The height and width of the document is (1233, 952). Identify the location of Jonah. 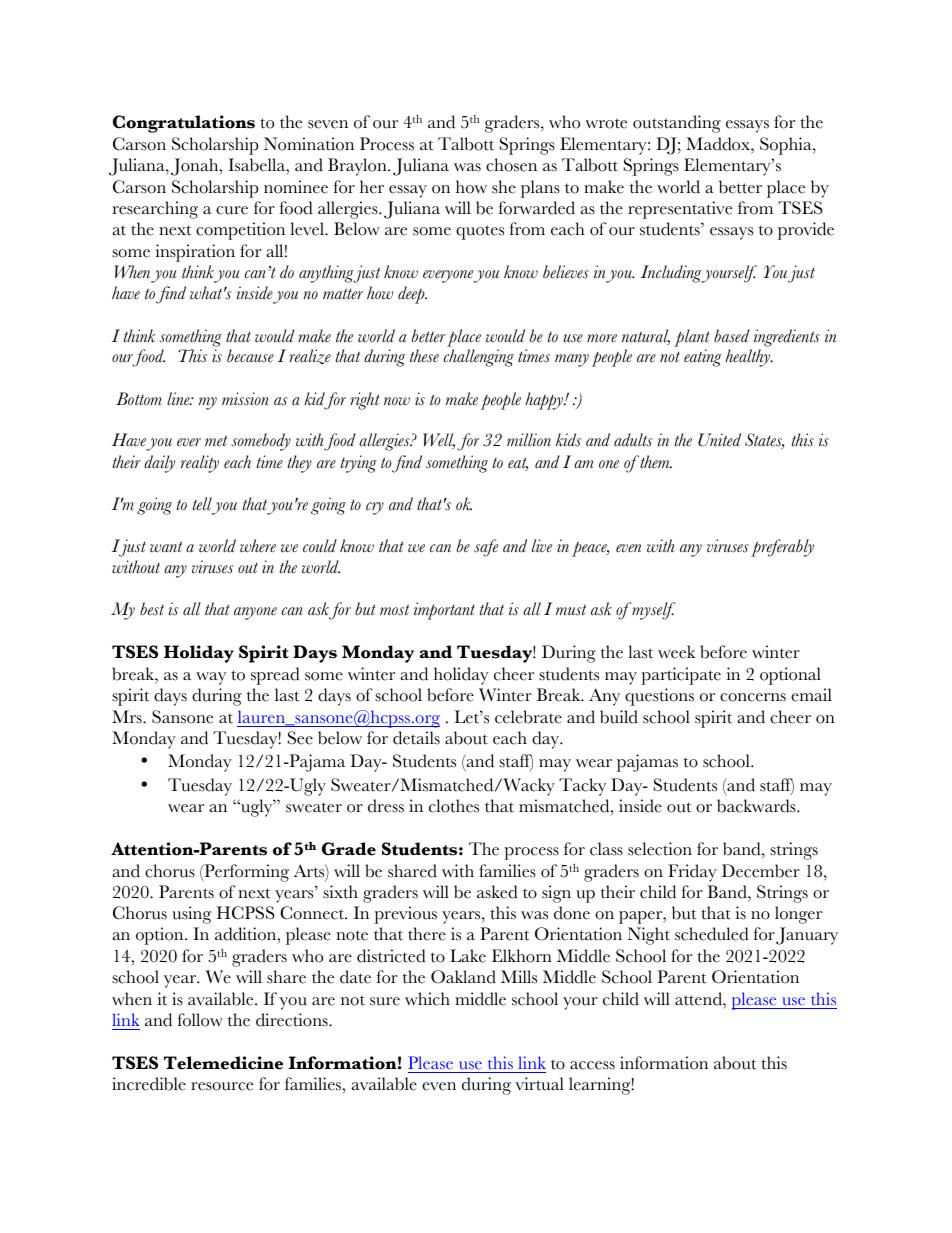
(196, 167).
